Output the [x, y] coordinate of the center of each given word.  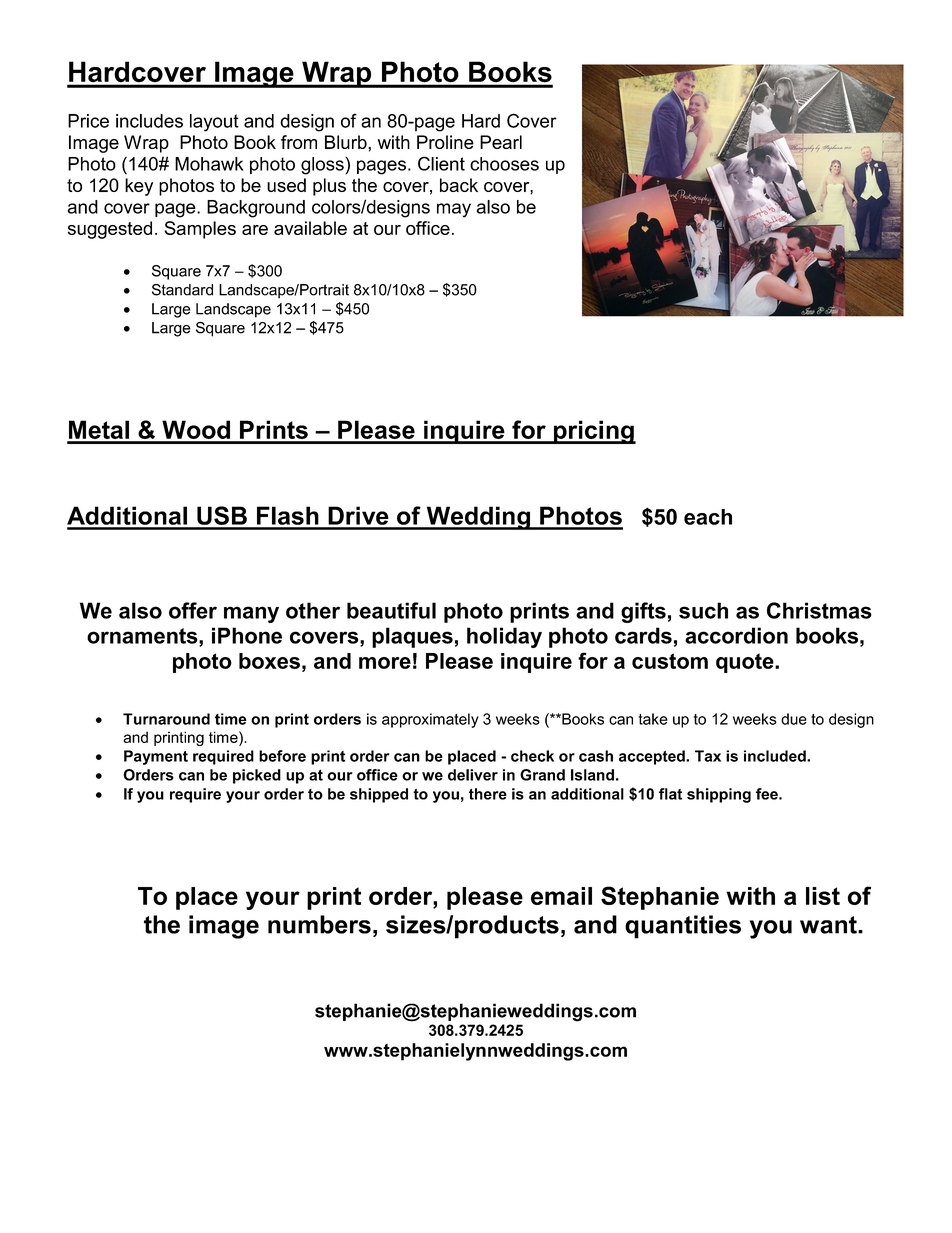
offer [193, 610]
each [708, 517]
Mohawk [209, 164]
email [561, 896]
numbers [319, 924]
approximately [430, 720]
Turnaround [166, 719]
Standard [182, 290]
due [794, 719]
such [703, 610]
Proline [445, 142]
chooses [504, 164]
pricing [593, 432]
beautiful [391, 610]
